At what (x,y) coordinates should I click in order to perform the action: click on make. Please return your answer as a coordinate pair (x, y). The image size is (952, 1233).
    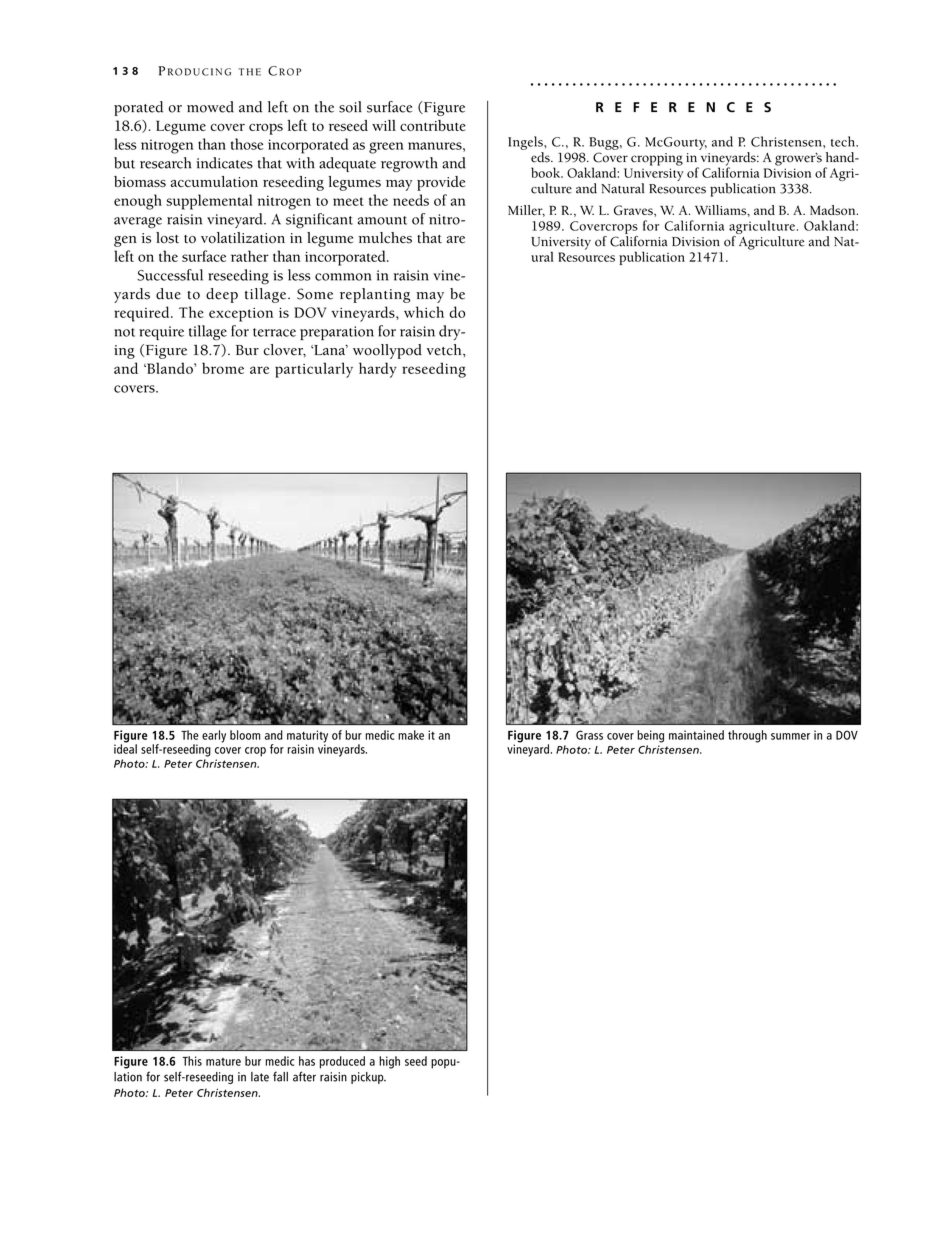
    Looking at the image, I should click on (411, 735).
